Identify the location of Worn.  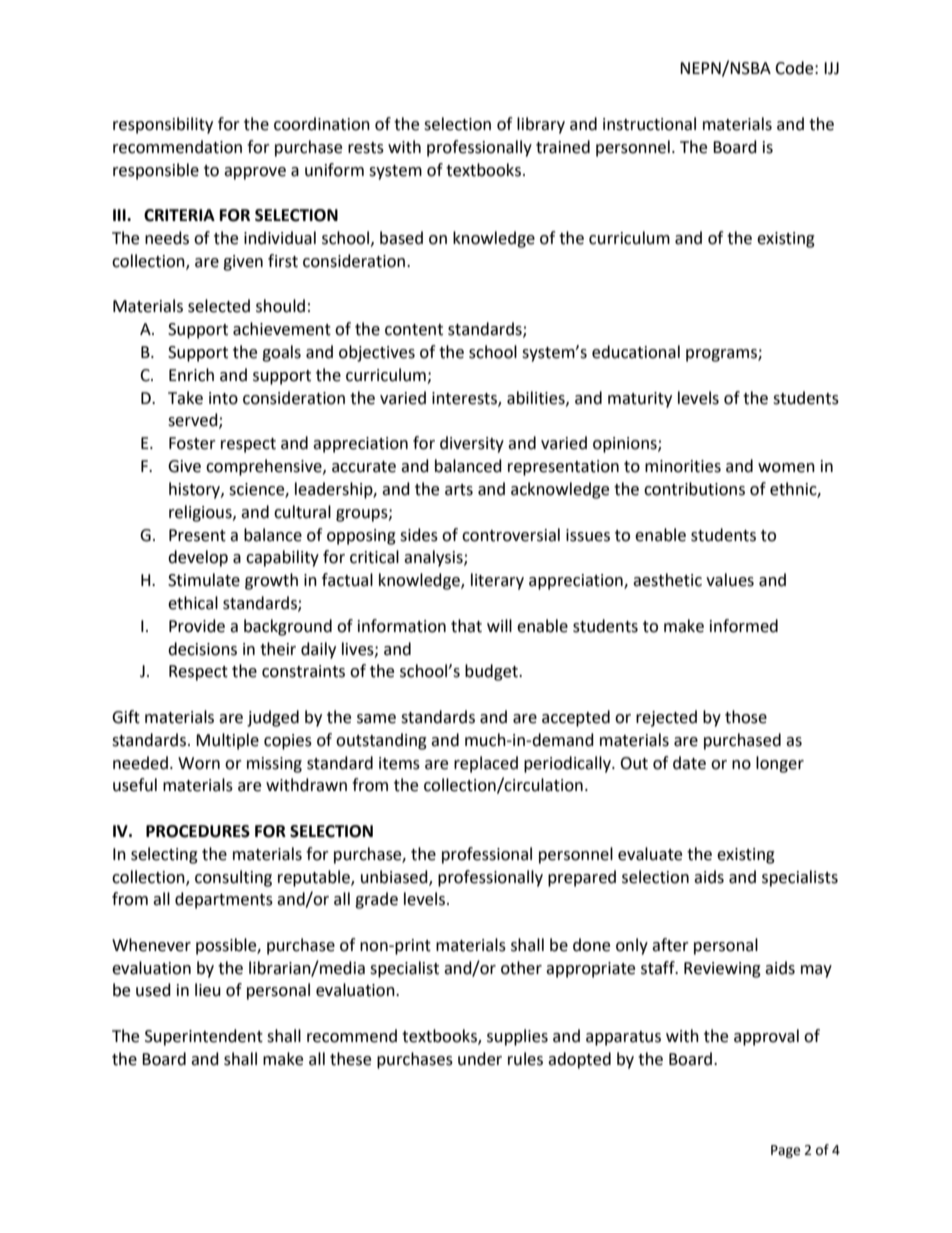
(199, 763).
